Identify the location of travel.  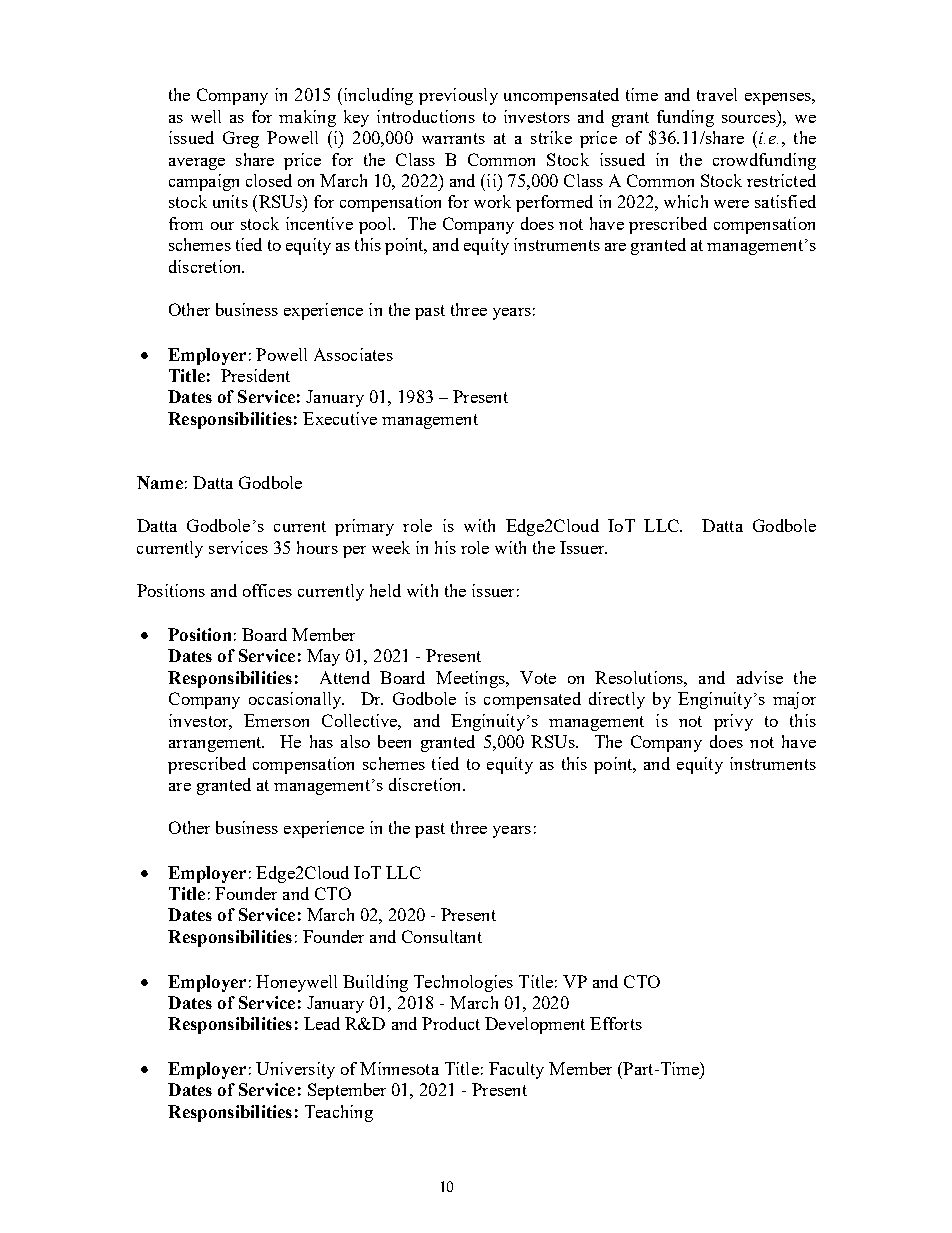
(717, 94).
